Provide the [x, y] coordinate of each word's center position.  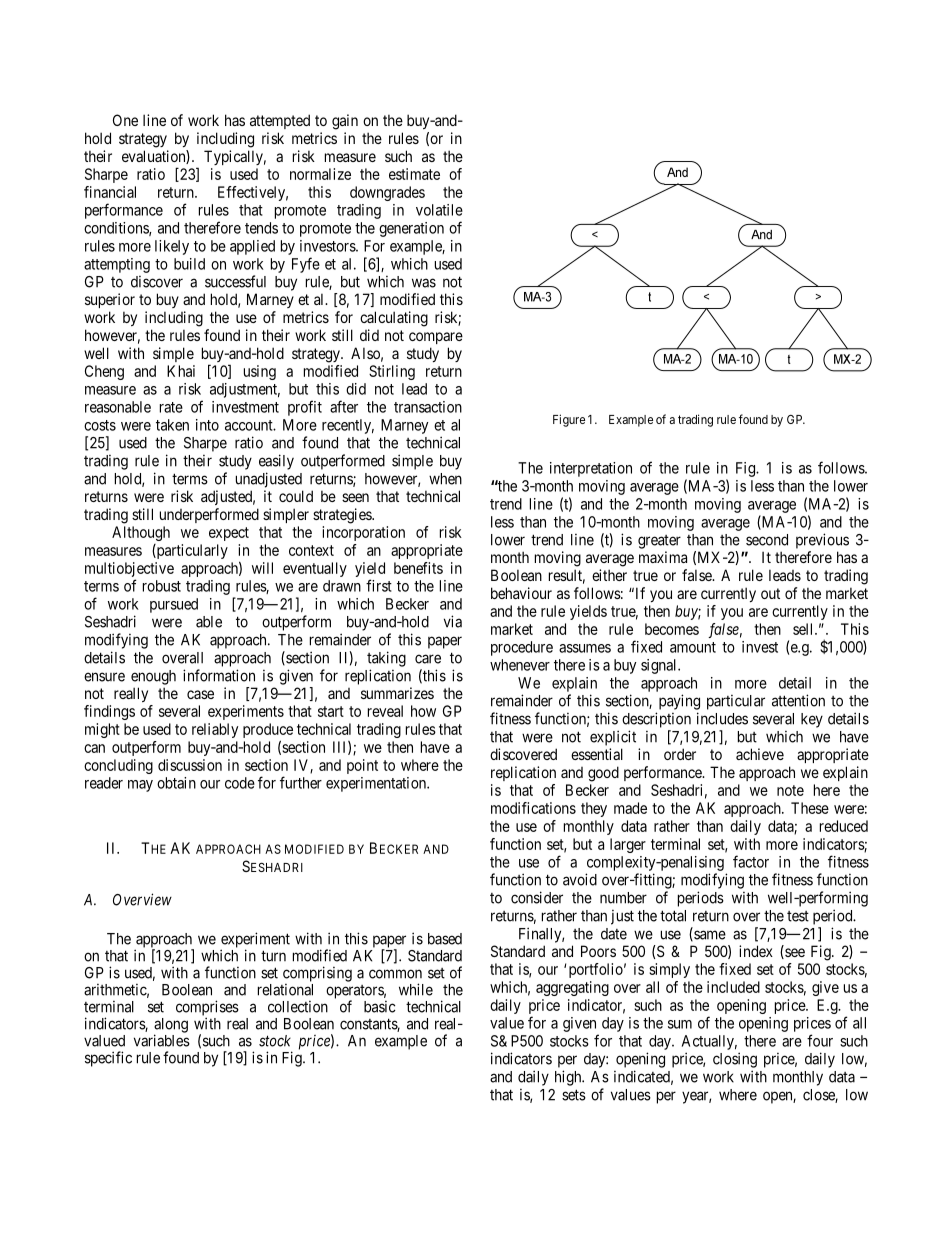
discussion [190, 765]
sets [574, 1095]
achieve [760, 754]
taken [172, 425]
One [125, 120]
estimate [414, 174]
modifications [533, 808]
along [171, 1026]
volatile [439, 210]
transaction [428, 407]
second [767, 540]
